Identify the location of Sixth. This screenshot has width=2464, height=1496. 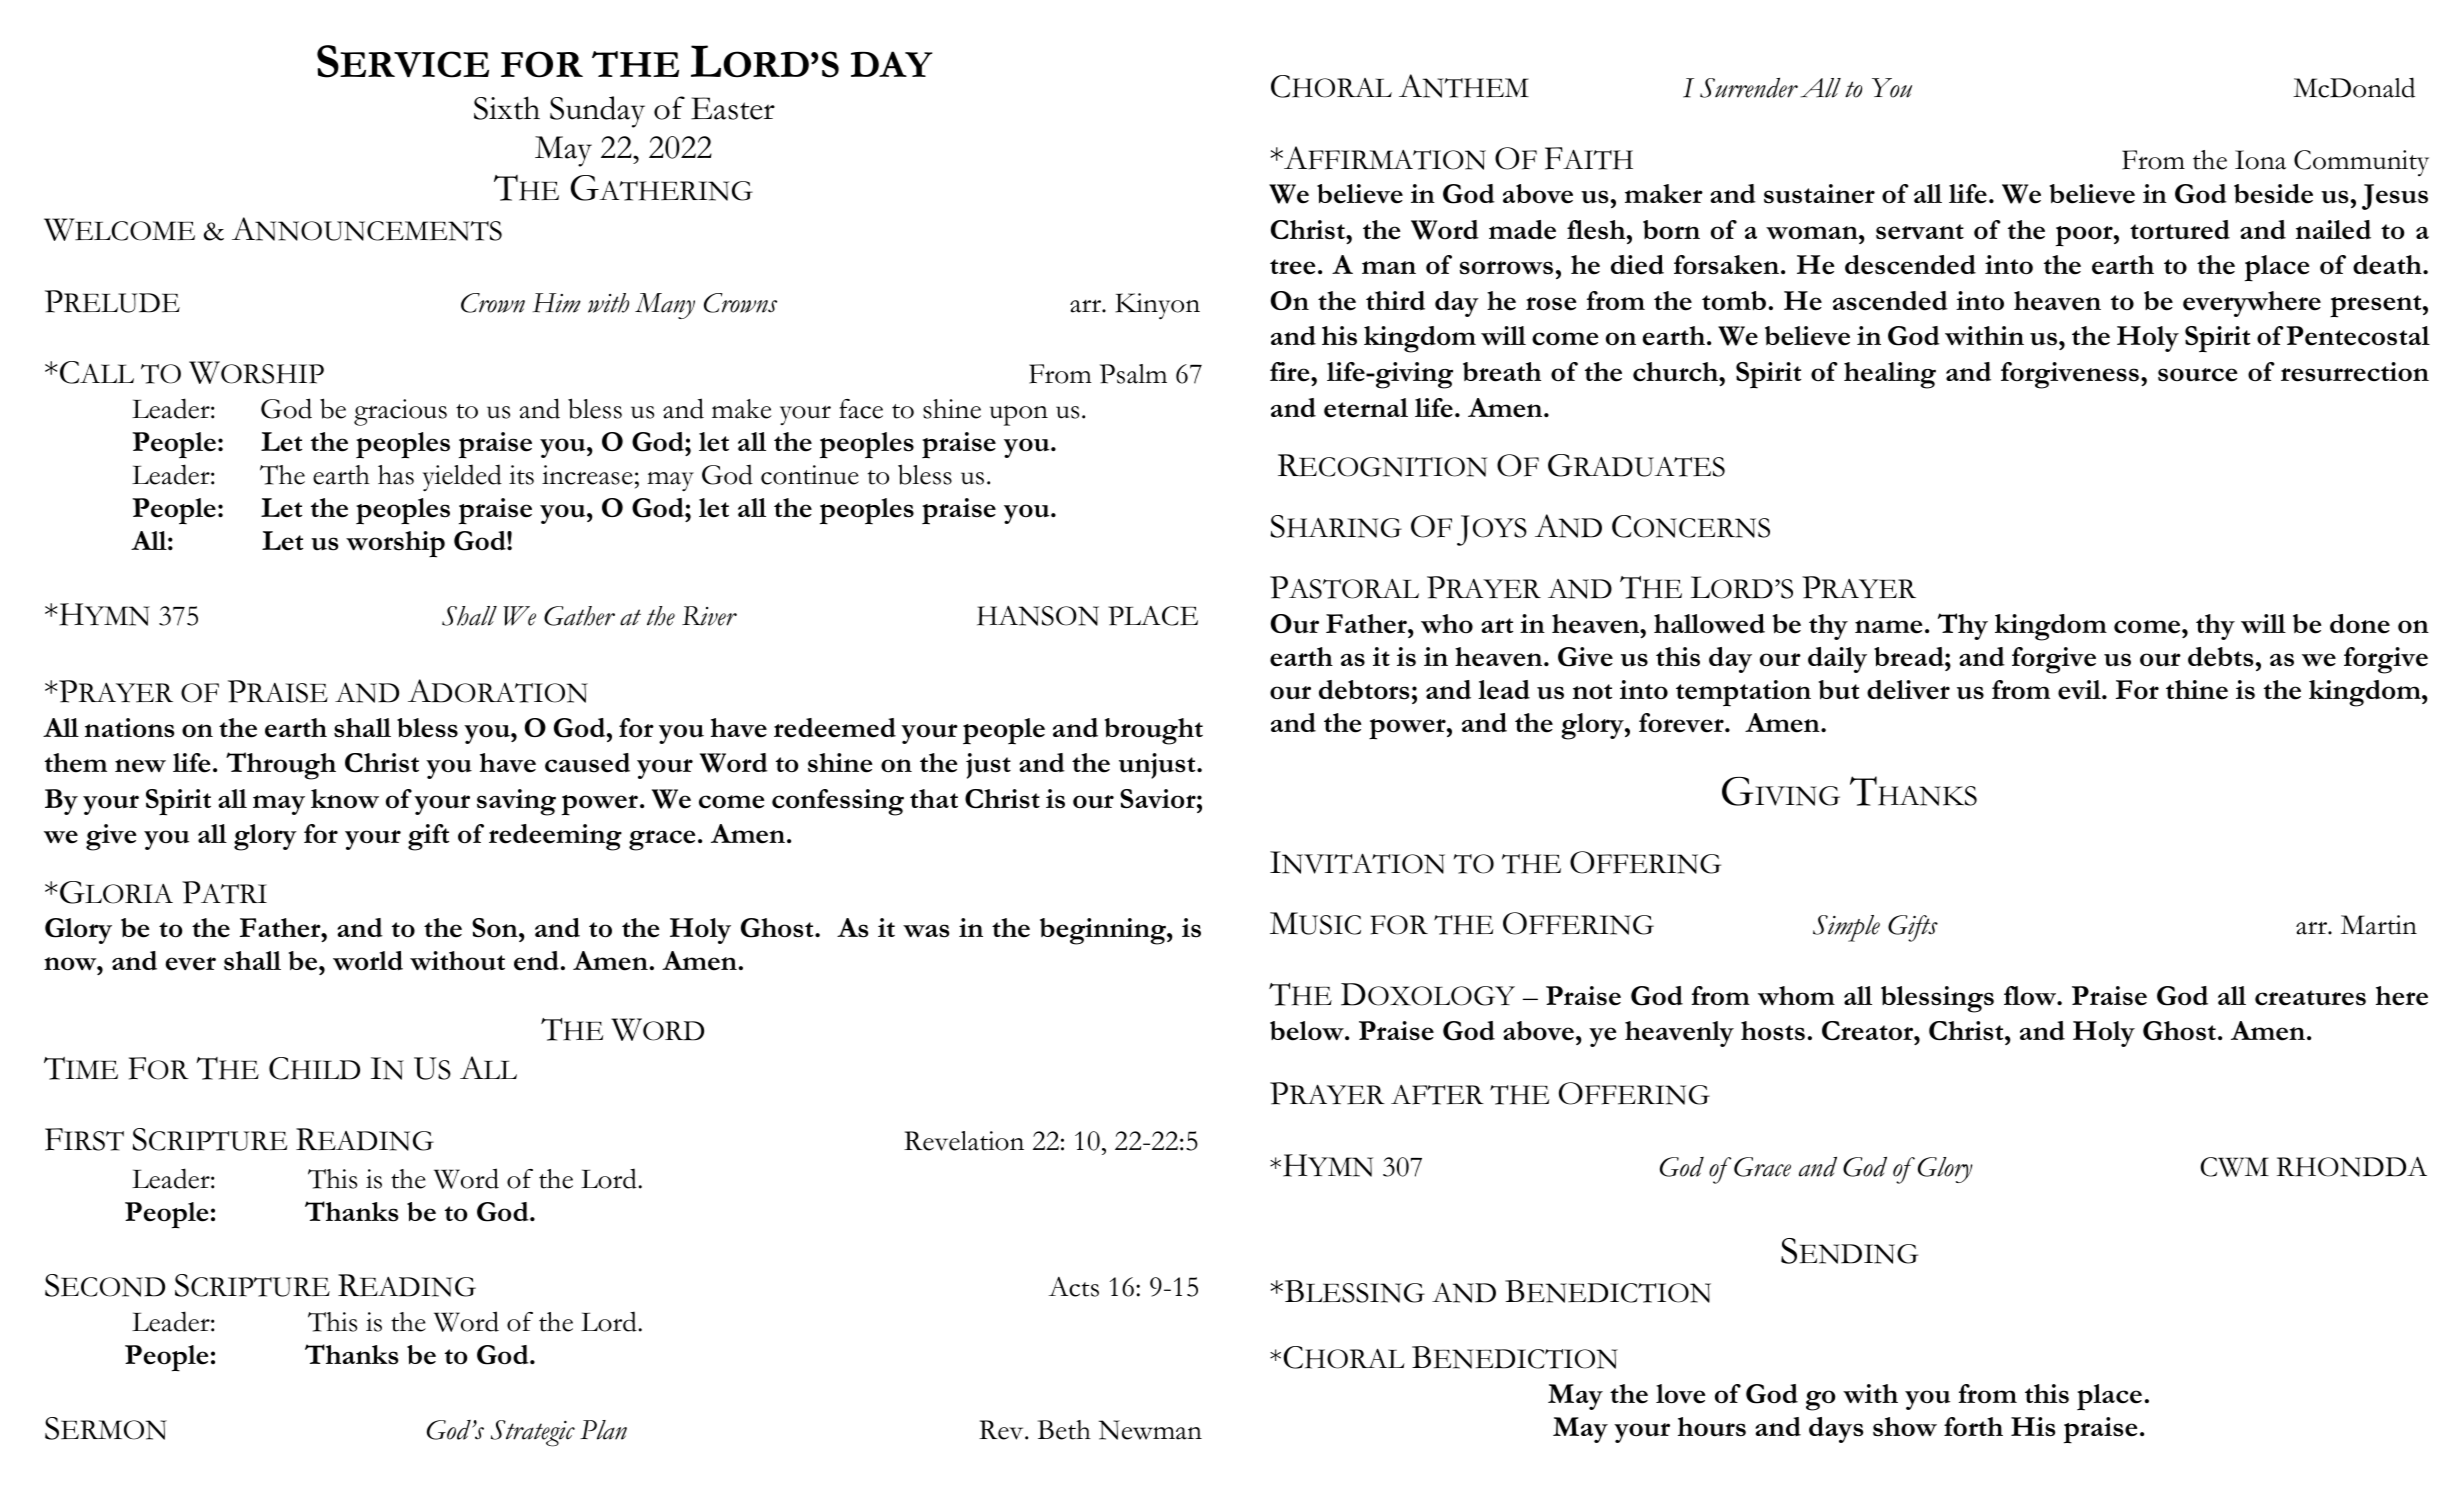
(507, 108).
